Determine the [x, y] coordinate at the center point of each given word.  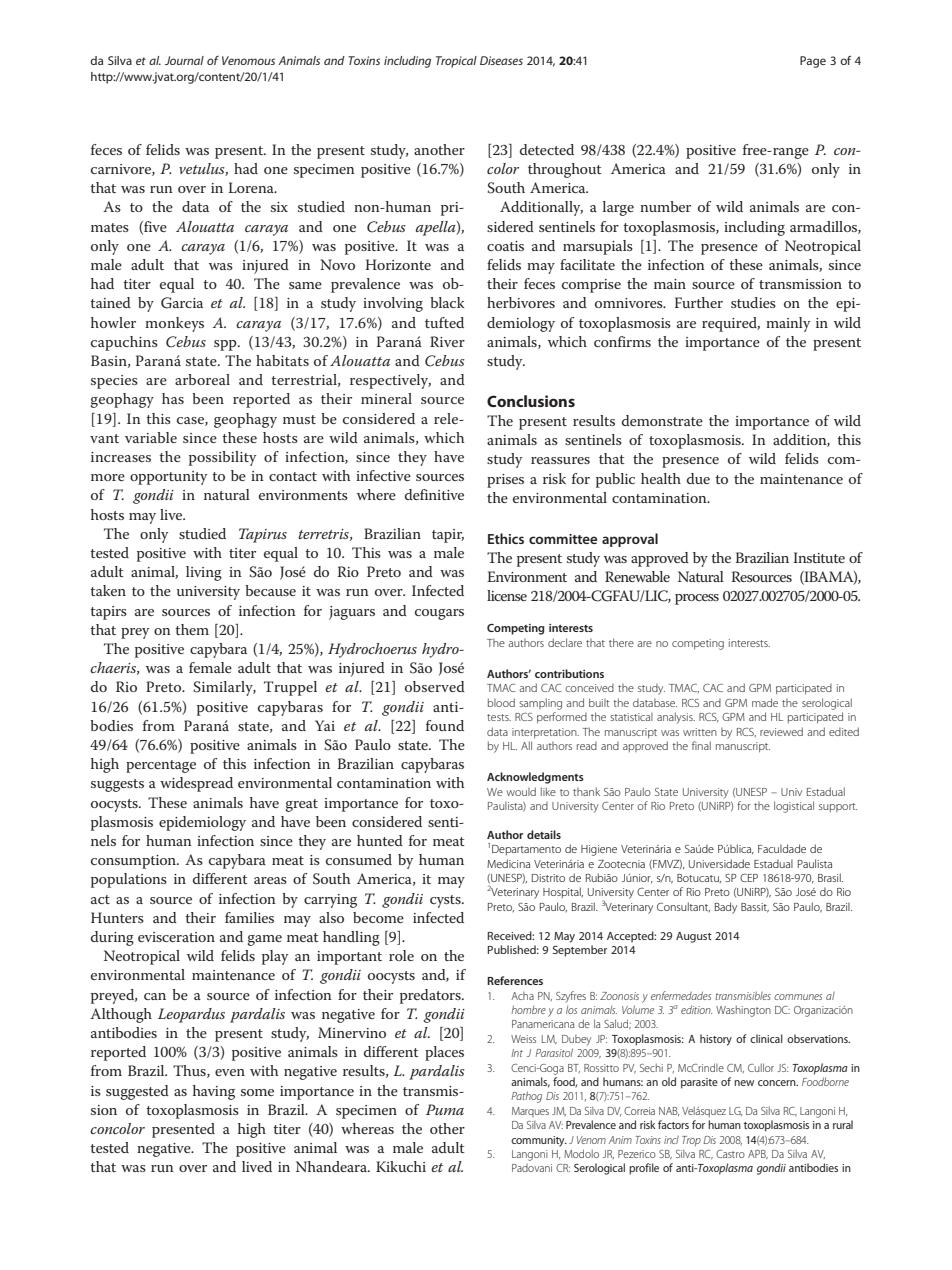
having [214, 1092]
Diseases [501, 60]
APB [758, 1154]
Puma [445, 1109]
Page [813, 62]
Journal [184, 60]
